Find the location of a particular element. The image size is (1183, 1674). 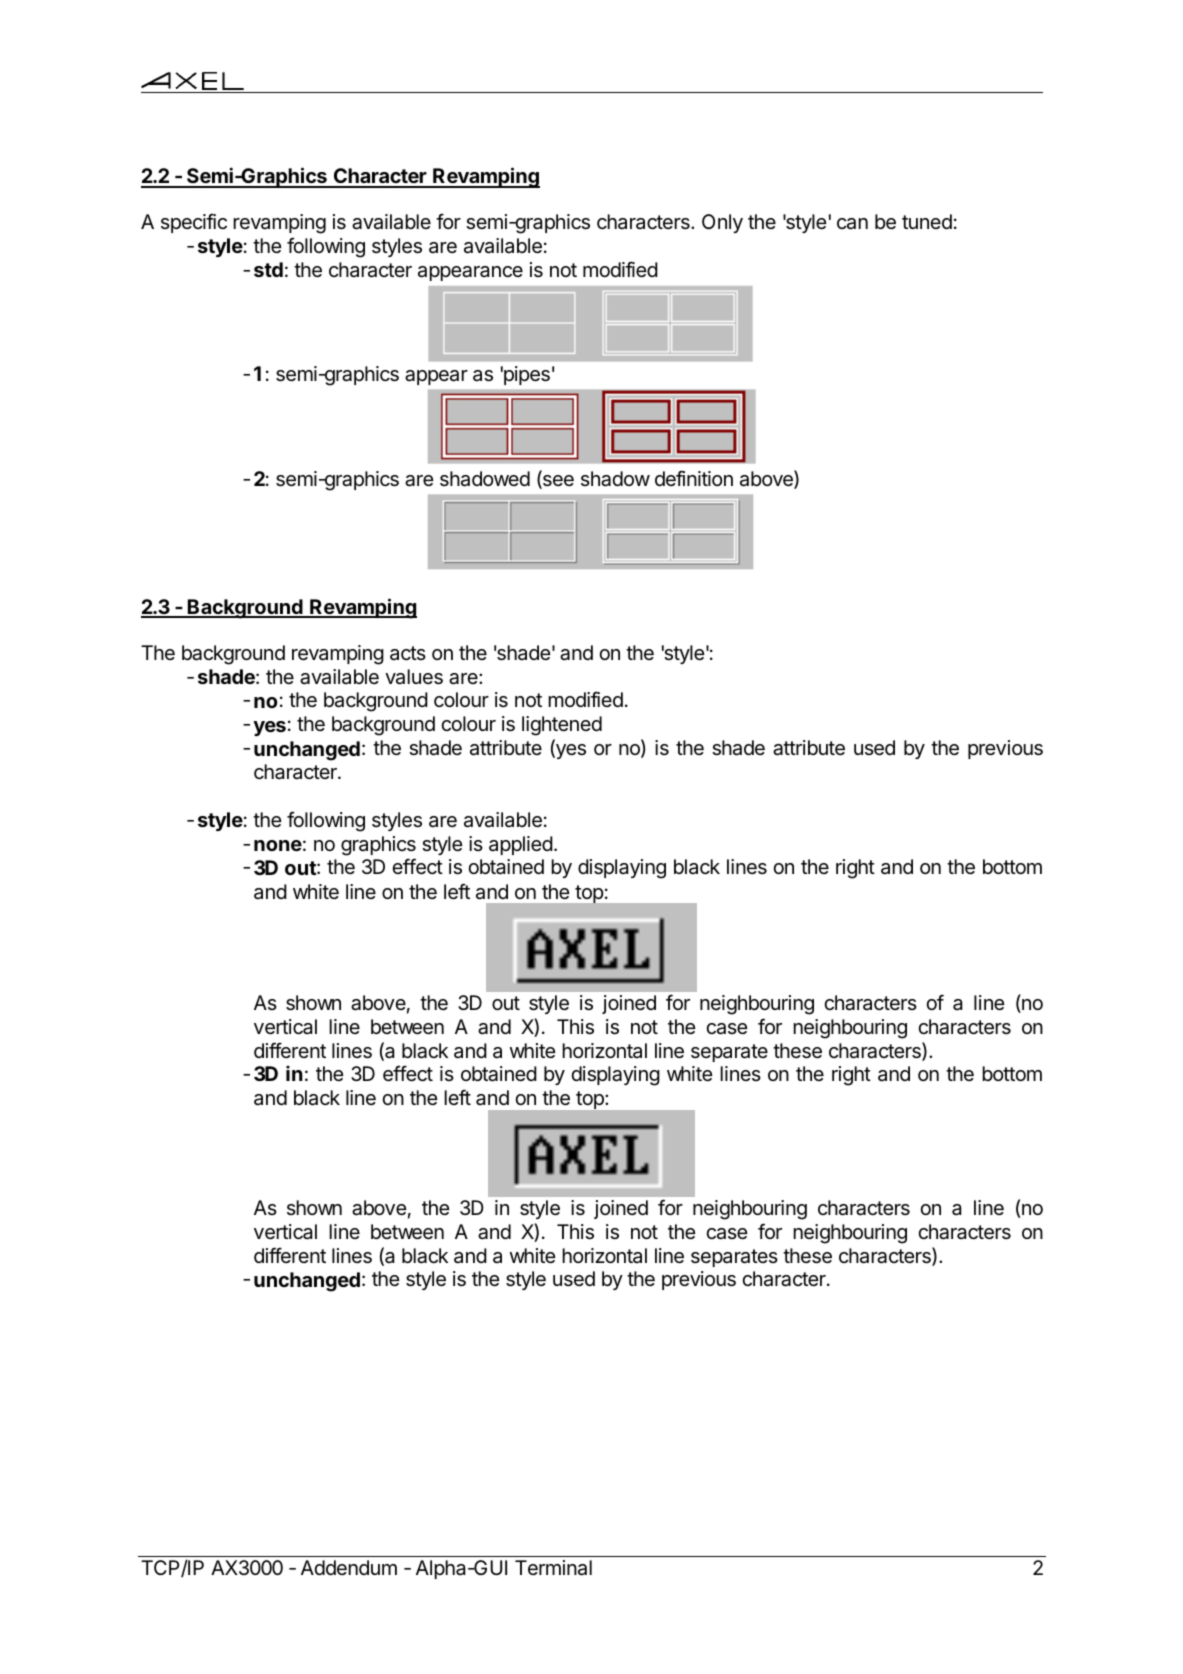

can is located at coordinates (852, 224).
